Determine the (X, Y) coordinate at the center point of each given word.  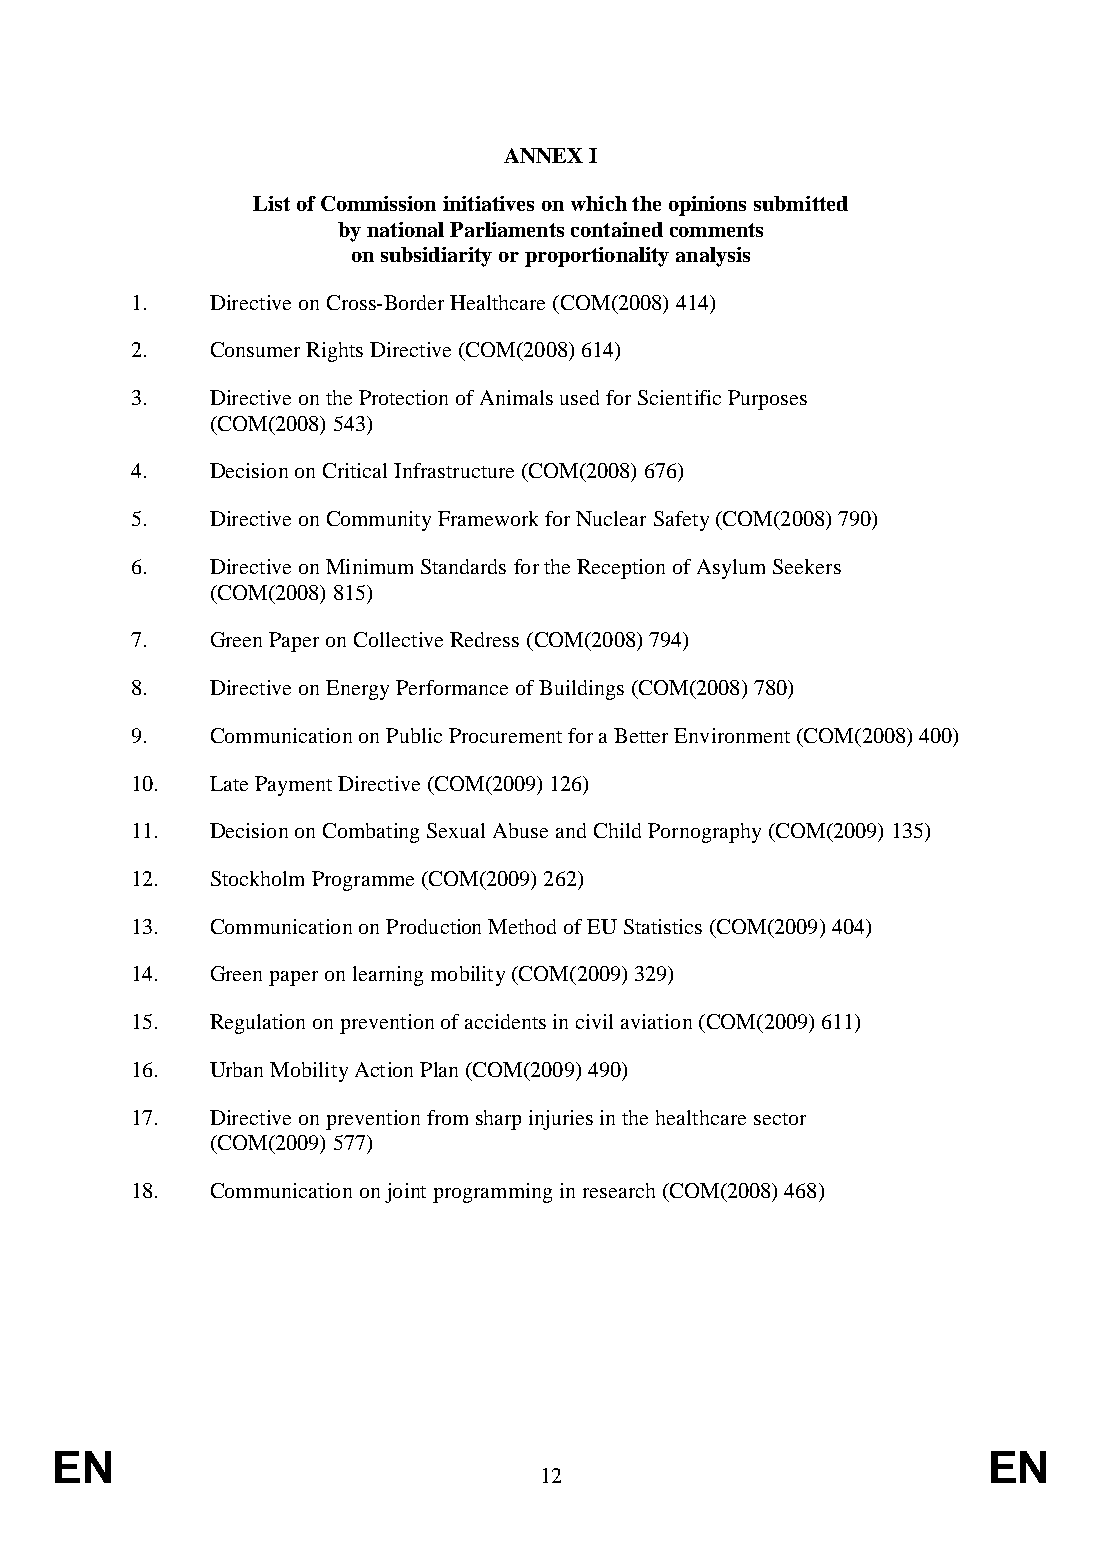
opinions (707, 206)
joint (405, 1193)
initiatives (488, 203)
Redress (484, 639)
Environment (732, 735)
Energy (357, 690)
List (271, 203)
